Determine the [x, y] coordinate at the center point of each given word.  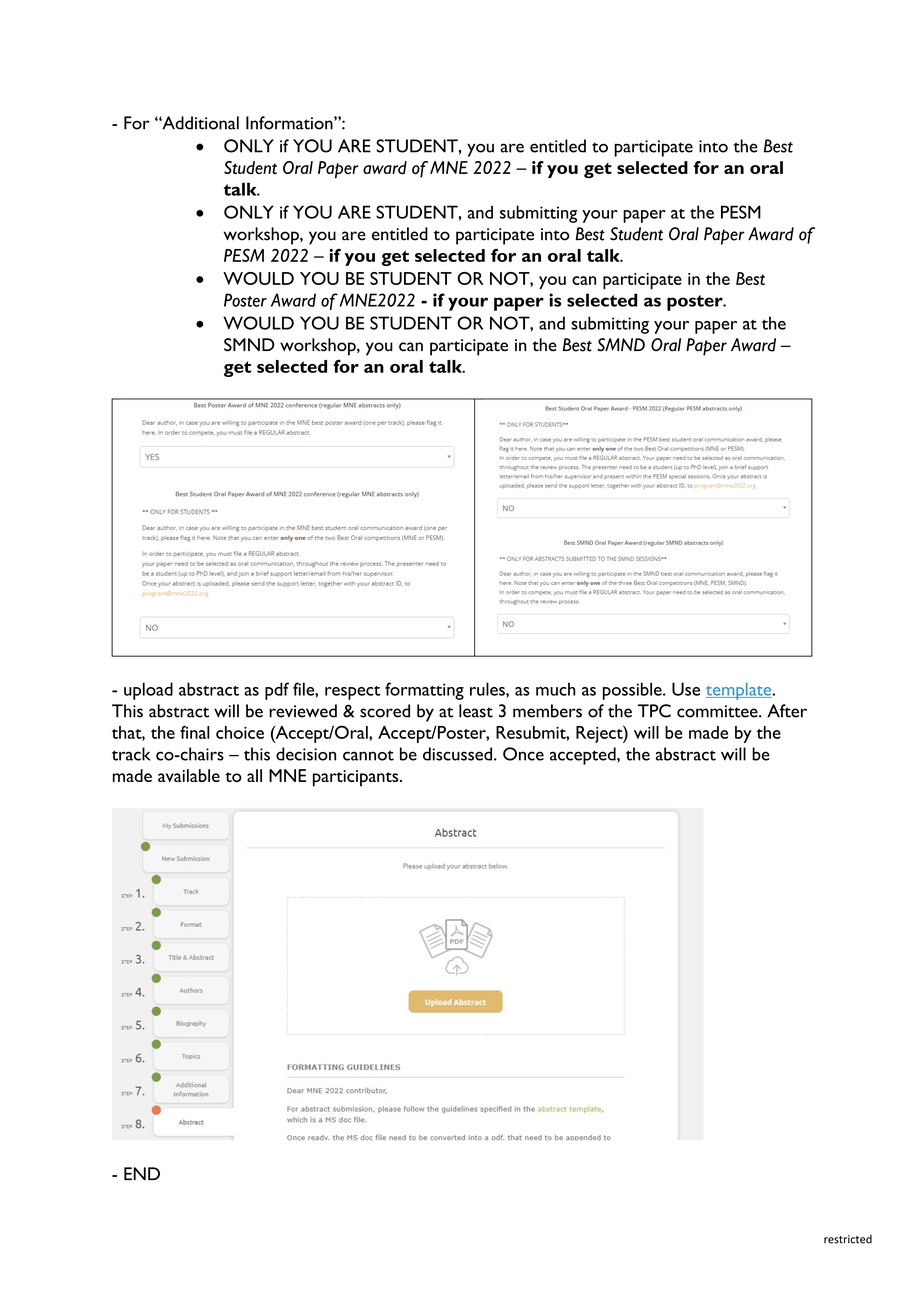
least [476, 711]
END [142, 1173]
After [787, 711]
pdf [277, 691]
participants [357, 778]
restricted [848, 1239]
